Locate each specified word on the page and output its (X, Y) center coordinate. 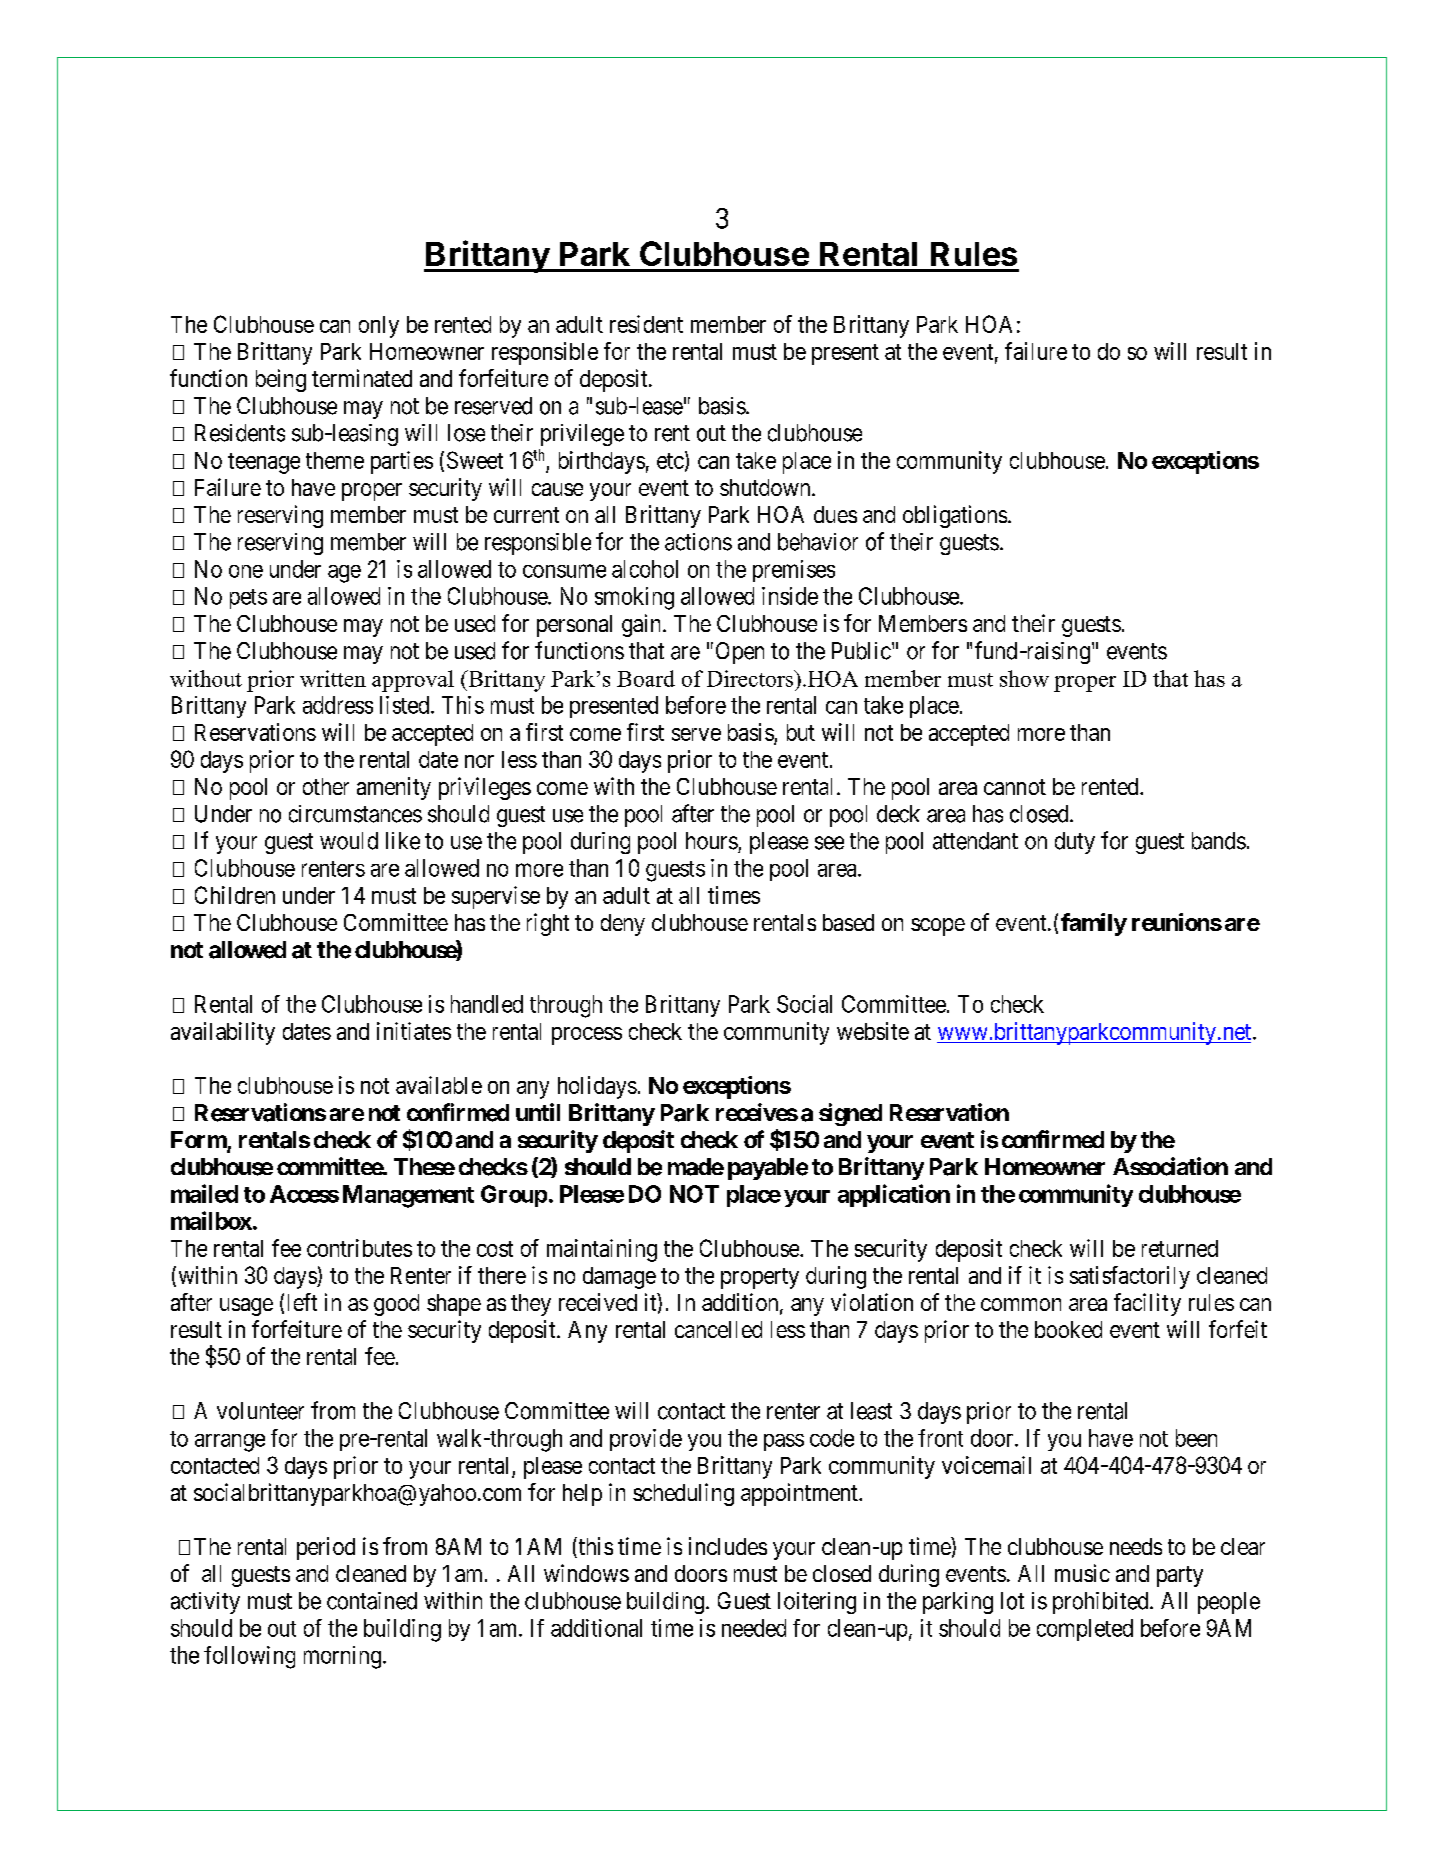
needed (754, 1628)
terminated (362, 378)
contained (372, 1601)
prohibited (1102, 1603)
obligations (955, 516)
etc (670, 461)
